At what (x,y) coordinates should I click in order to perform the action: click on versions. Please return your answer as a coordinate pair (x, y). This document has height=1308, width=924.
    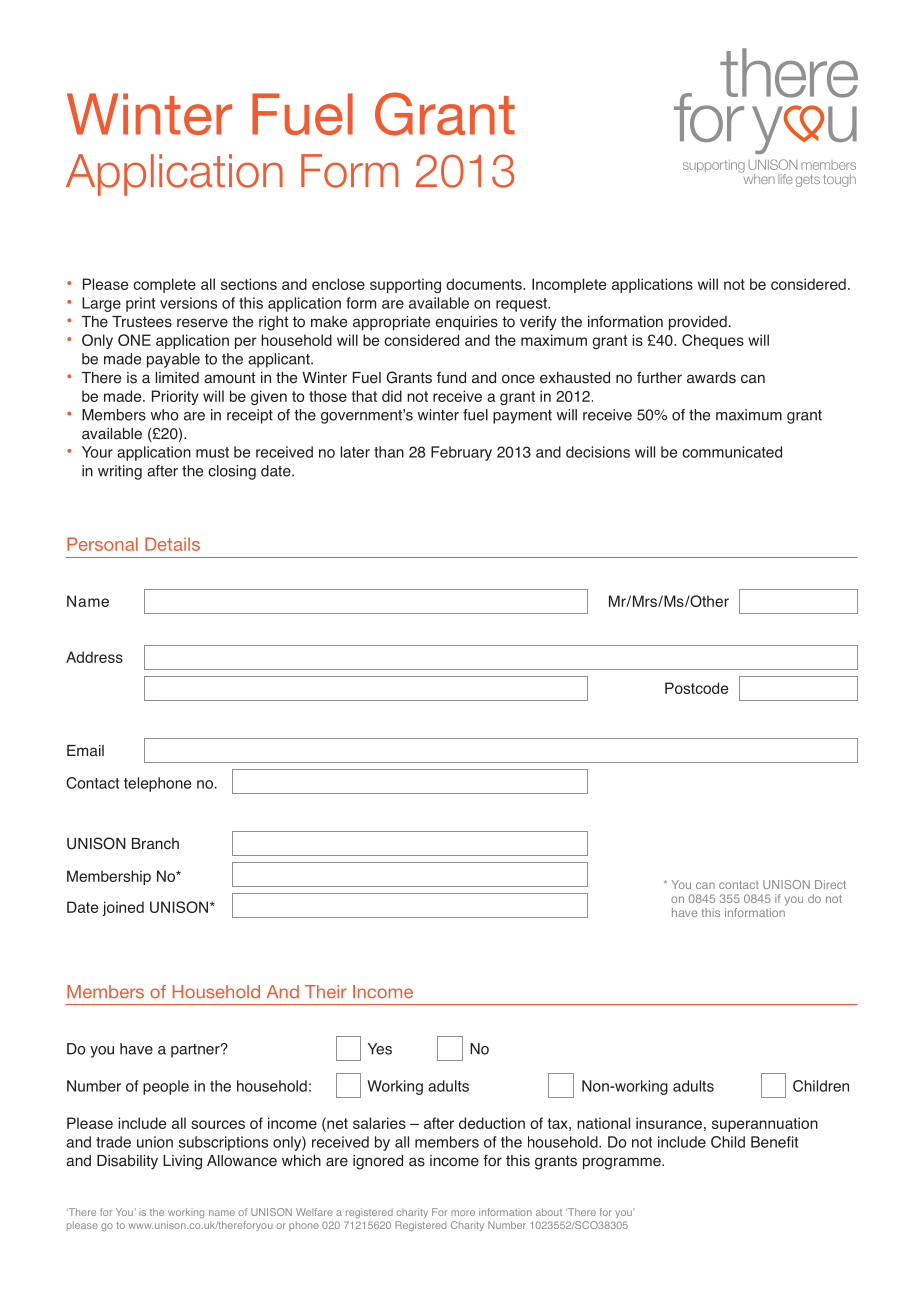
    Looking at the image, I should click on (188, 303).
